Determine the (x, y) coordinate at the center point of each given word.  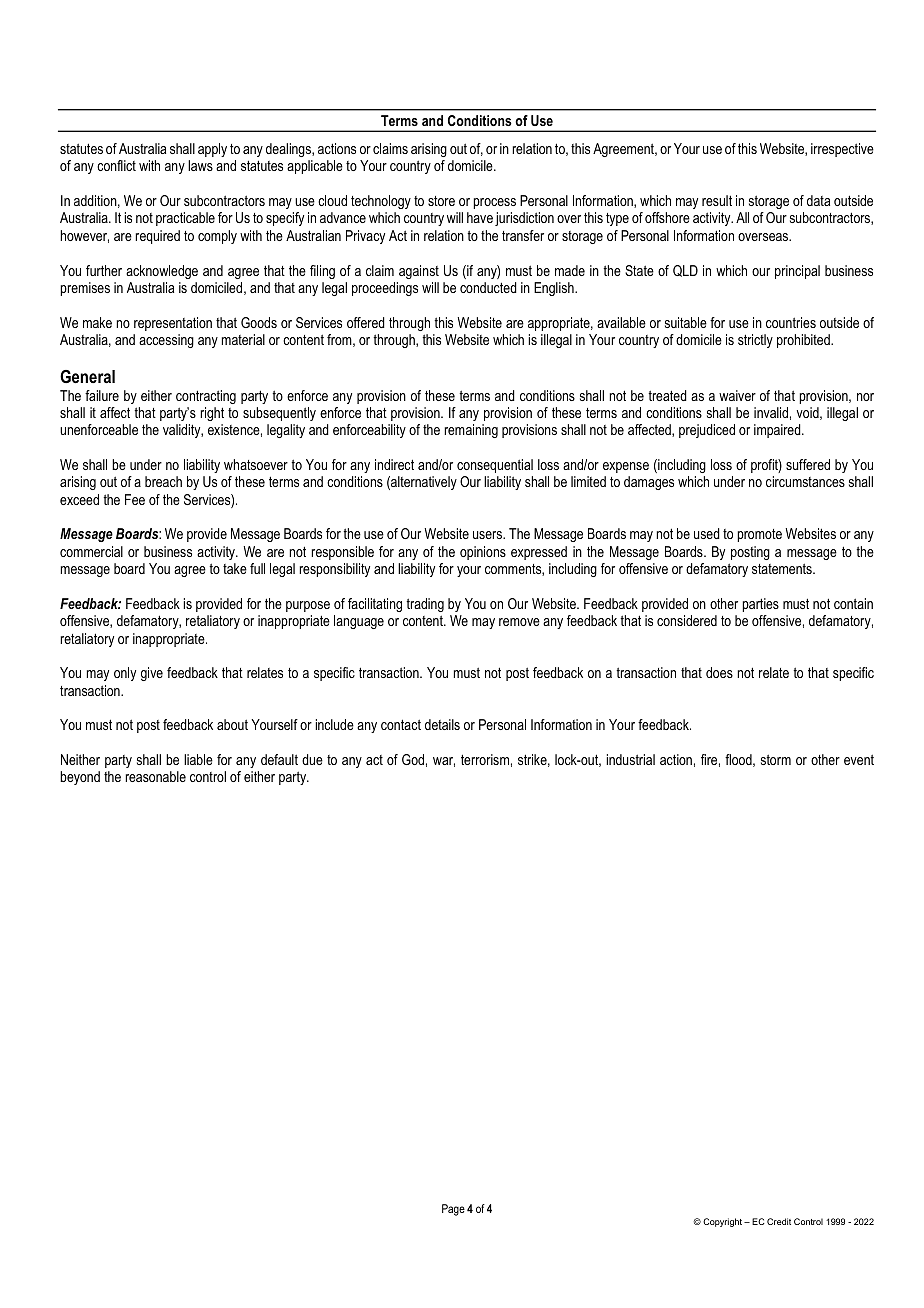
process (494, 203)
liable (198, 759)
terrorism (485, 759)
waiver (737, 395)
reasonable (155, 776)
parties (760, 605)
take (235, 568)
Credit (779, 1221)
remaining (471, 431)
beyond (80, 778)
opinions (483, 553)
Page (453, 1210)
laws (200, 165)
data (818, 200)
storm (776, 759)
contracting (206, 397)
